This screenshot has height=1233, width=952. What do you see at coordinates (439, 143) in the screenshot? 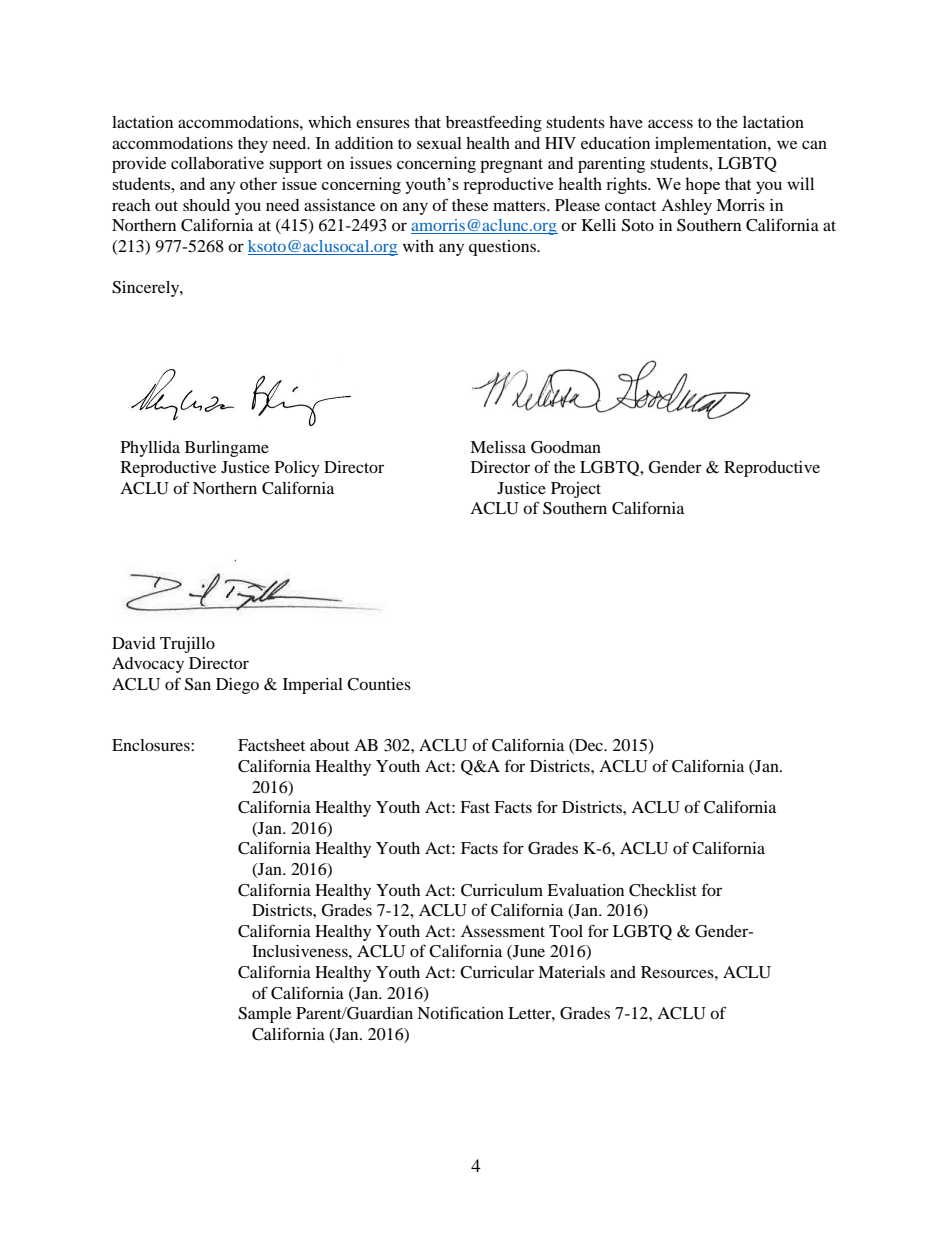
I see `sexual` at bounding box center [439, 143].
